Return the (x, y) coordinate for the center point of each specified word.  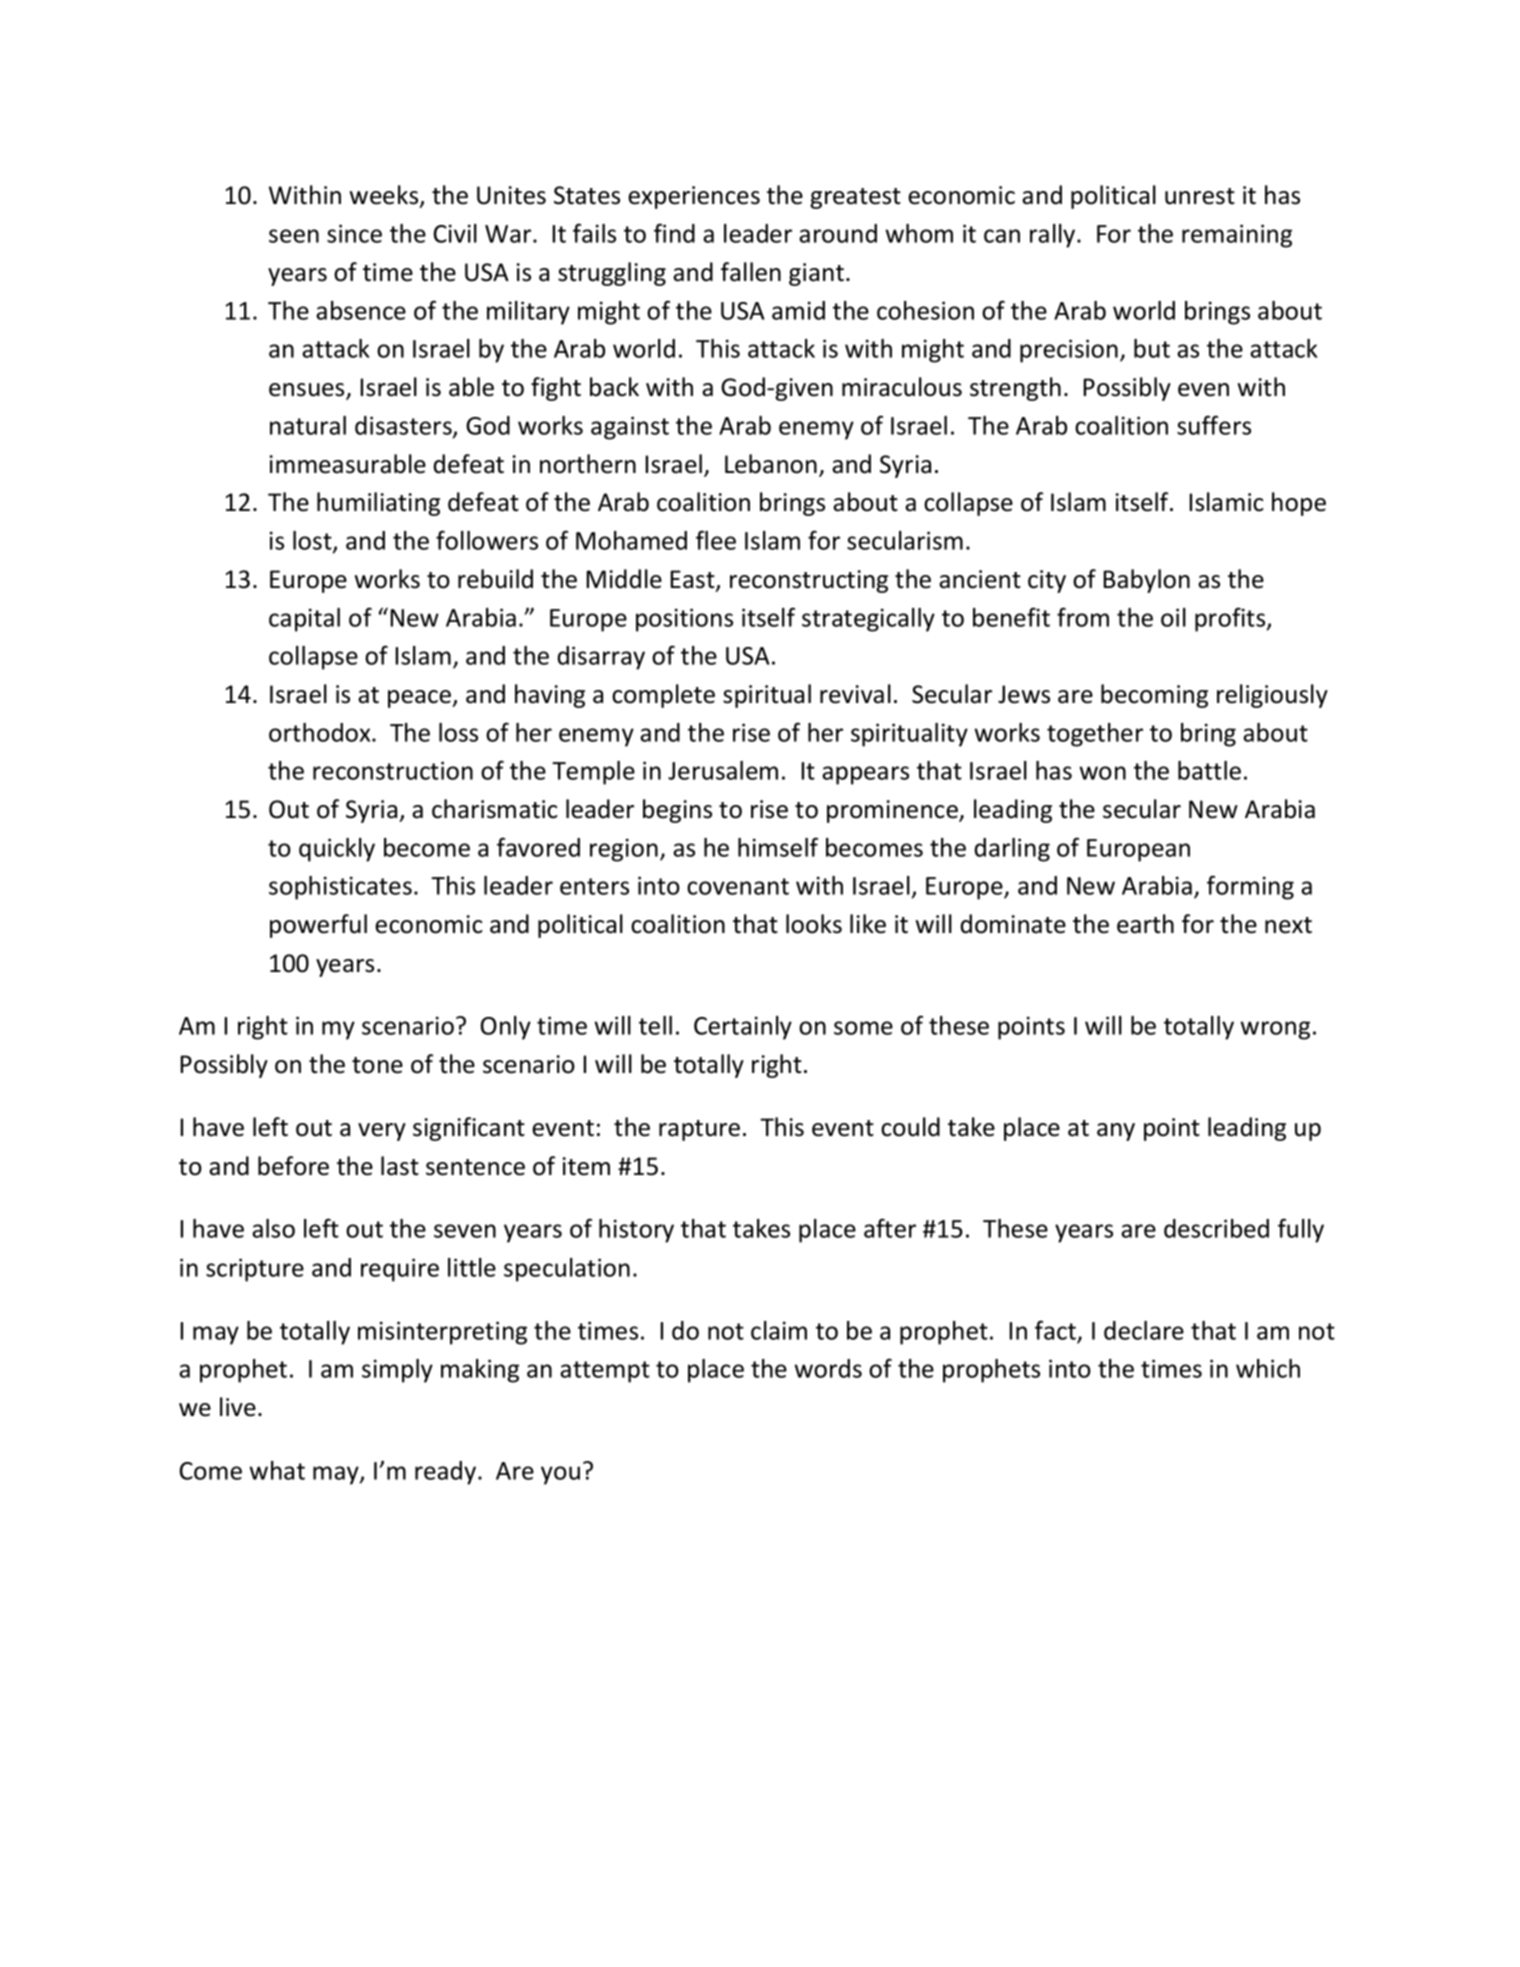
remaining (1237, 236)
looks (814, 924)
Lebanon (771, 464)
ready (447, 1473)
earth (1145, 924)
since (354, 233)
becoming (1154, 696)
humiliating (378, 504)
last (400, 1166)
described (1216, 1228)
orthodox (321, 732)
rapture (699, 1130)
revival (855, 694)
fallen (751, 272)
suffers (1214, 425)
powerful (318, 926)
